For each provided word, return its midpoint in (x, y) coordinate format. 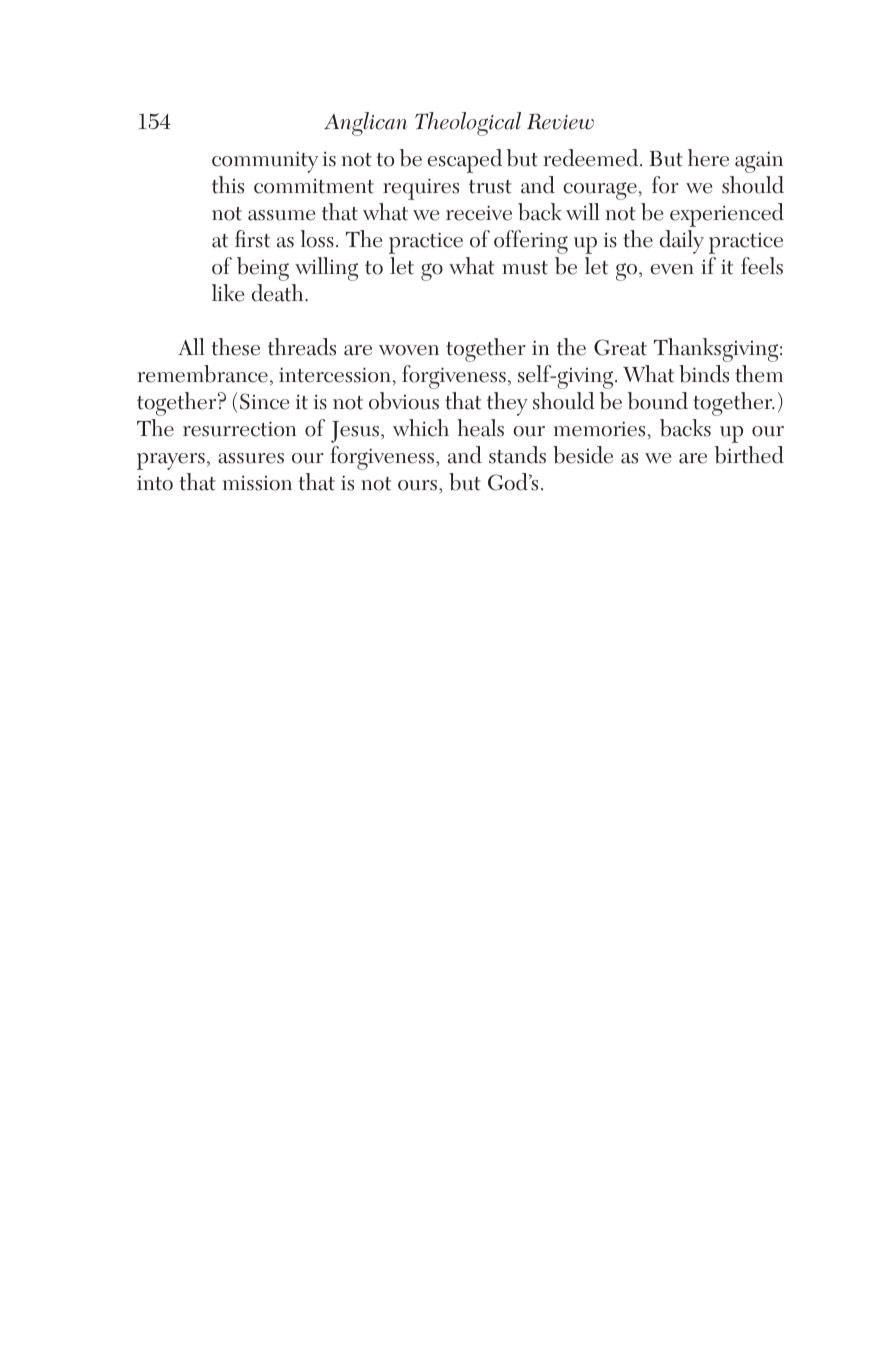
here (708, 158)
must (525, 268)
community (265, 162)
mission (257, 483)
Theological (468, 124)
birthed (749, 455)
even (672, 269)
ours (417, 485)
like (228, 293)
